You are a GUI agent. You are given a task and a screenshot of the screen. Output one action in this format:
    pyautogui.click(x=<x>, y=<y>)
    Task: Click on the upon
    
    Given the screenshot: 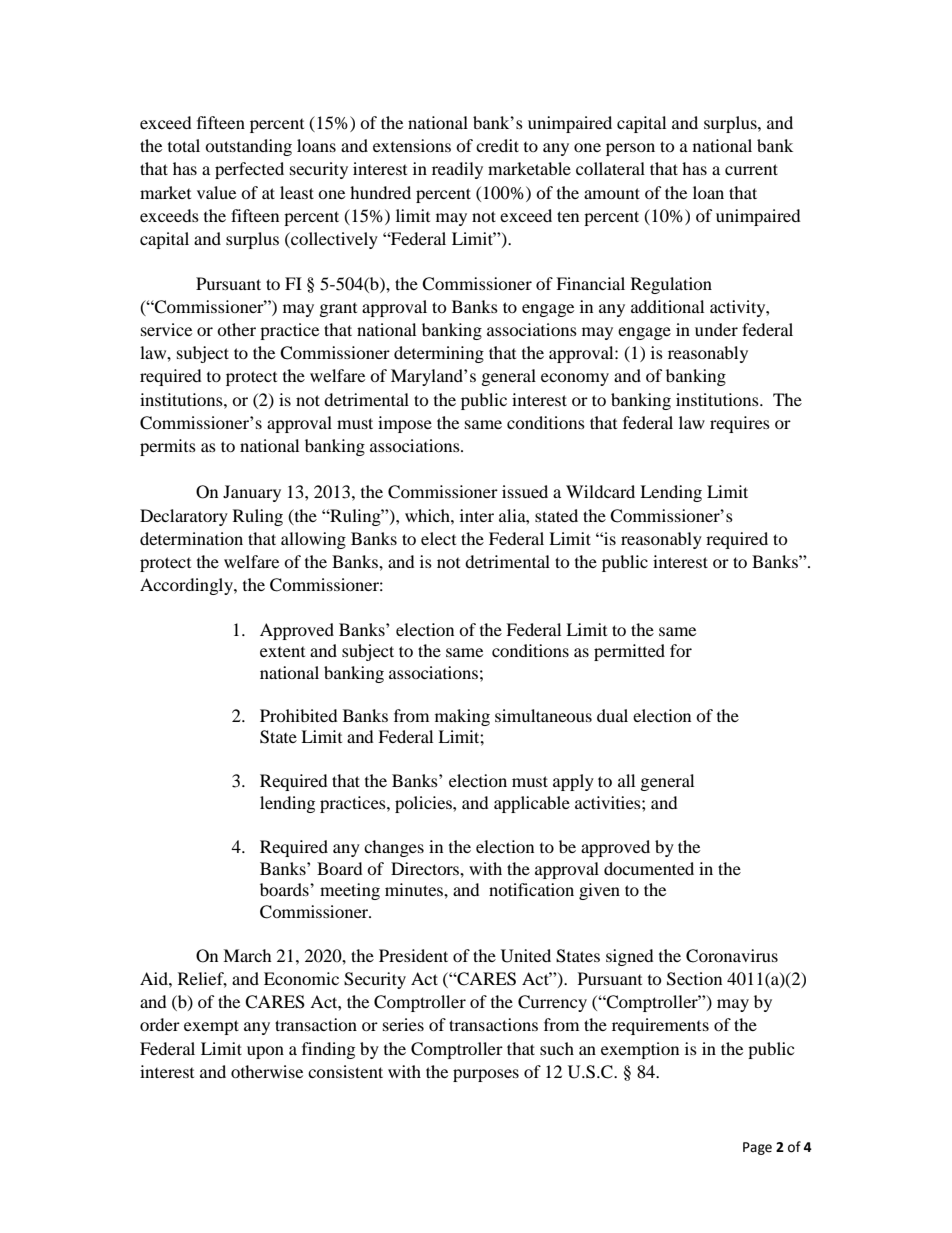 What is the action you would take?
    pyautogui.click(x=265, y=1052)
